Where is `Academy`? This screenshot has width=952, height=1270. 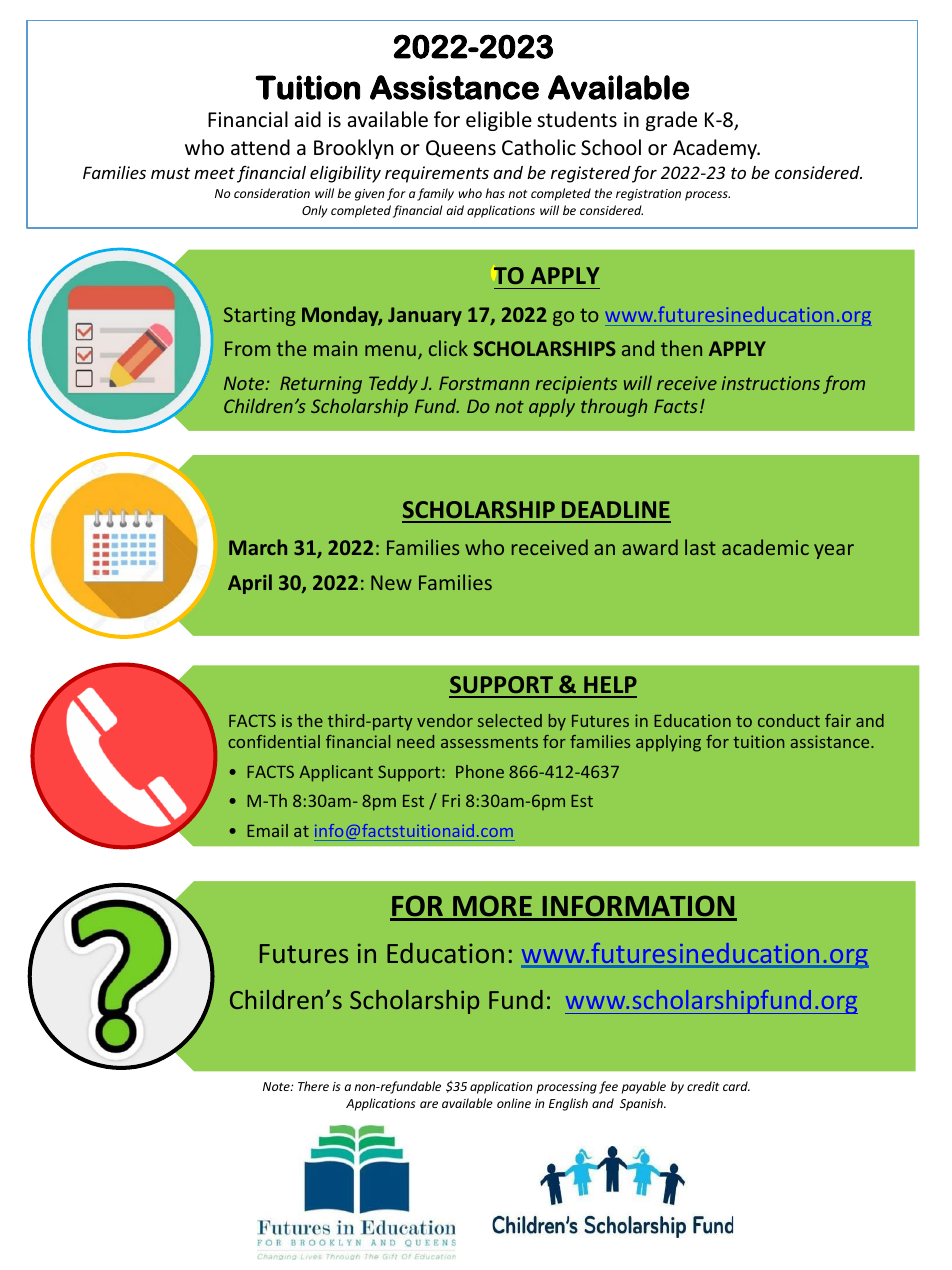 Academy is located at coordinates (716, 149).
